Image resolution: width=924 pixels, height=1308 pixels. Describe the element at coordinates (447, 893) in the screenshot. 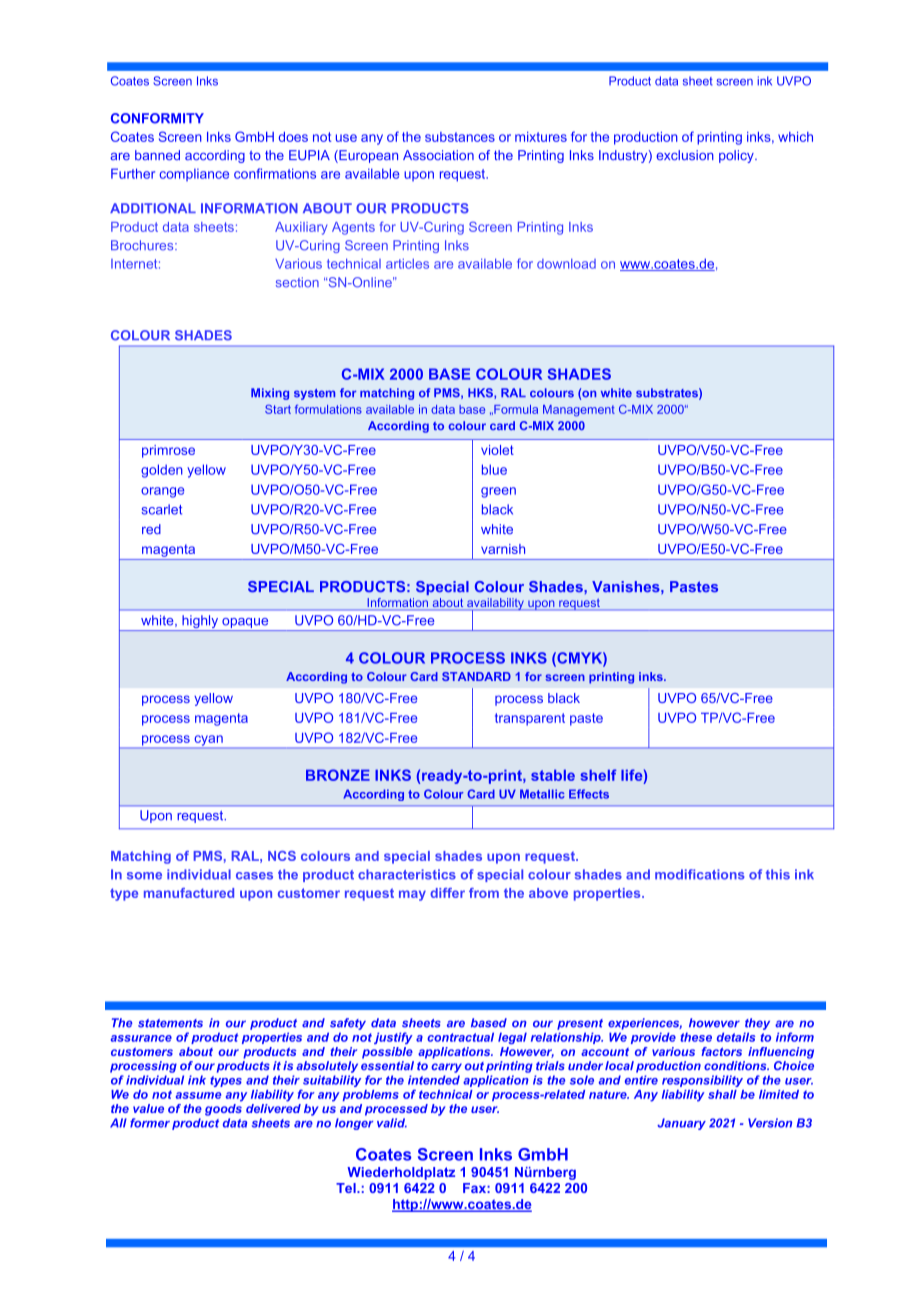

I see `differ` at that location.
